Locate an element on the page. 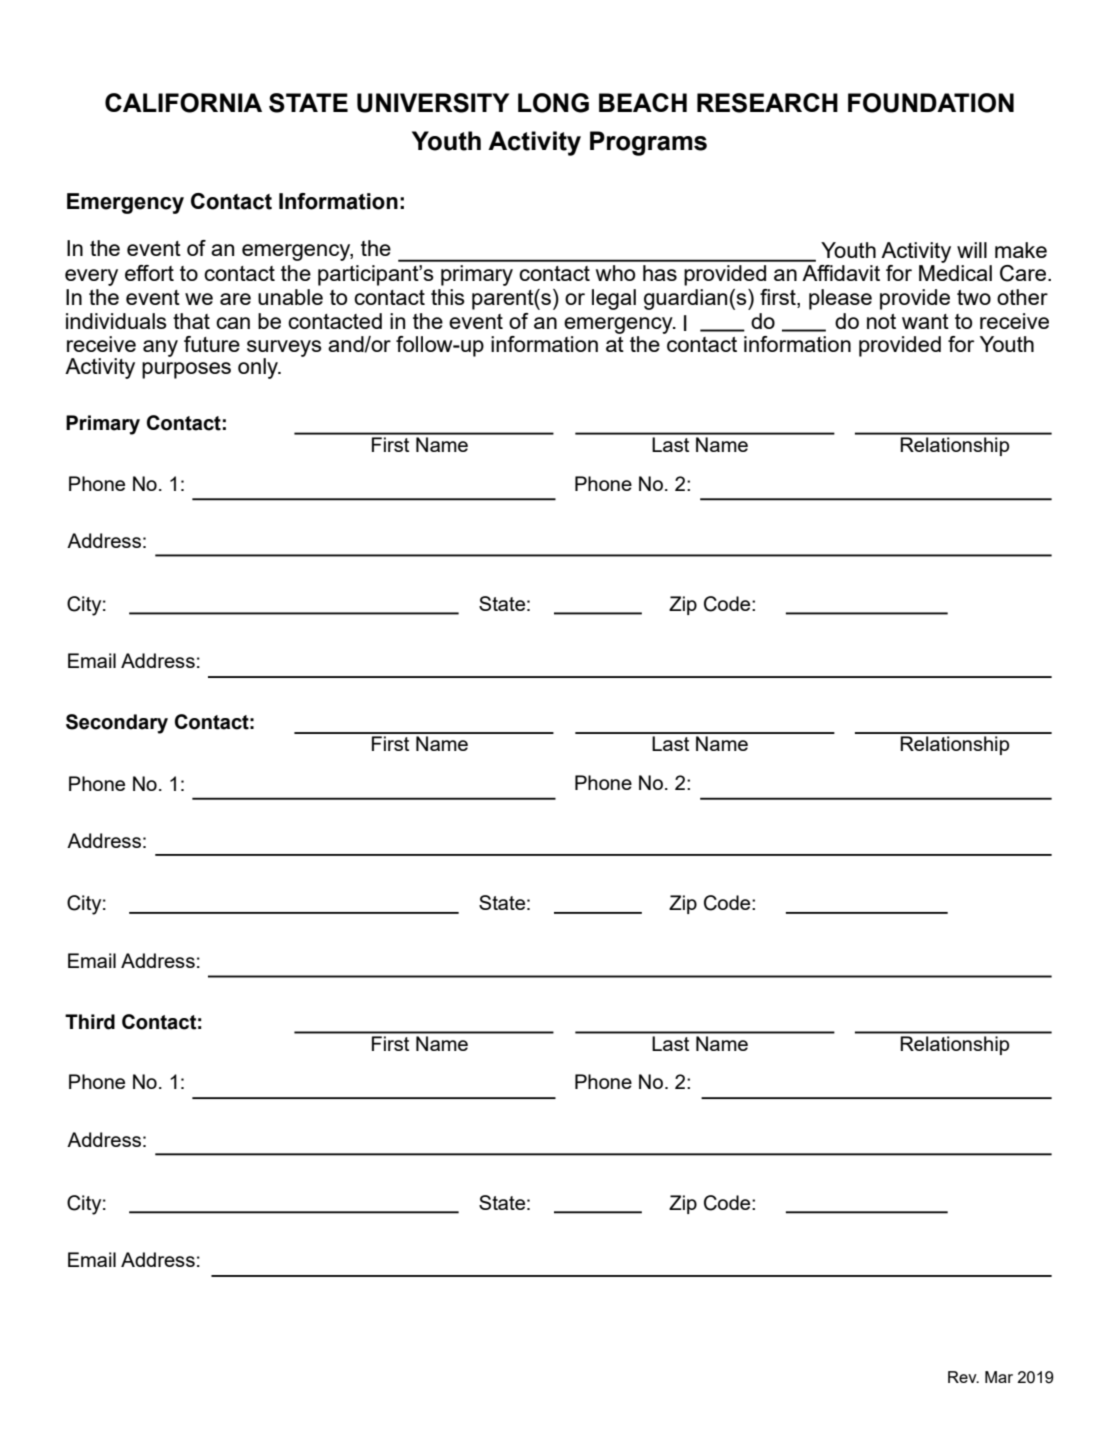 The height and width of the document is (1449, 1120). Secondary is located at coordinates (117, 724).
